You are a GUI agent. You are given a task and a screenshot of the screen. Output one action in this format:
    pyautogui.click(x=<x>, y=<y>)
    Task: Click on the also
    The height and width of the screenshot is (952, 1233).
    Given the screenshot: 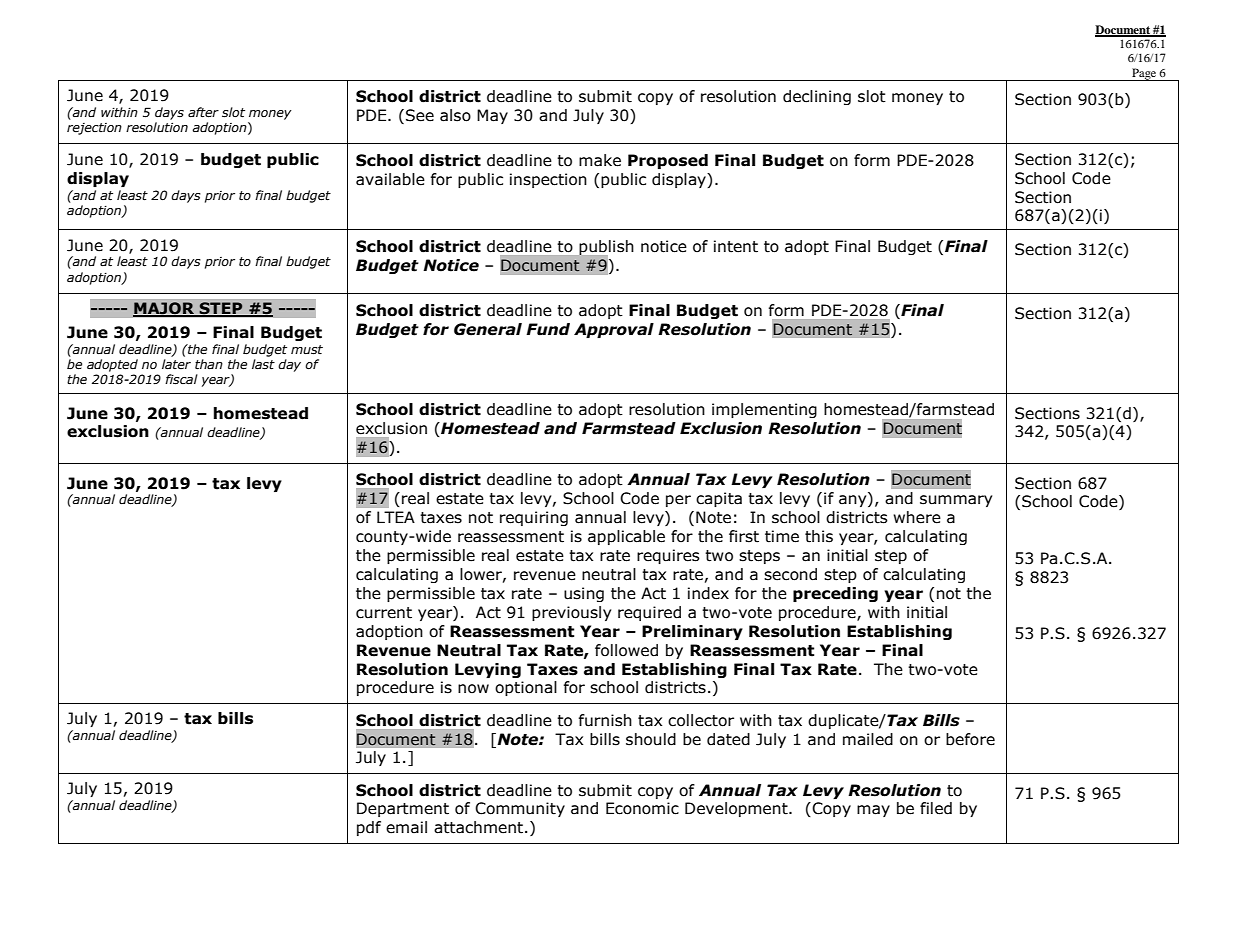 What is the action you would take?
    pyautogui.click(x=455, y=115)
